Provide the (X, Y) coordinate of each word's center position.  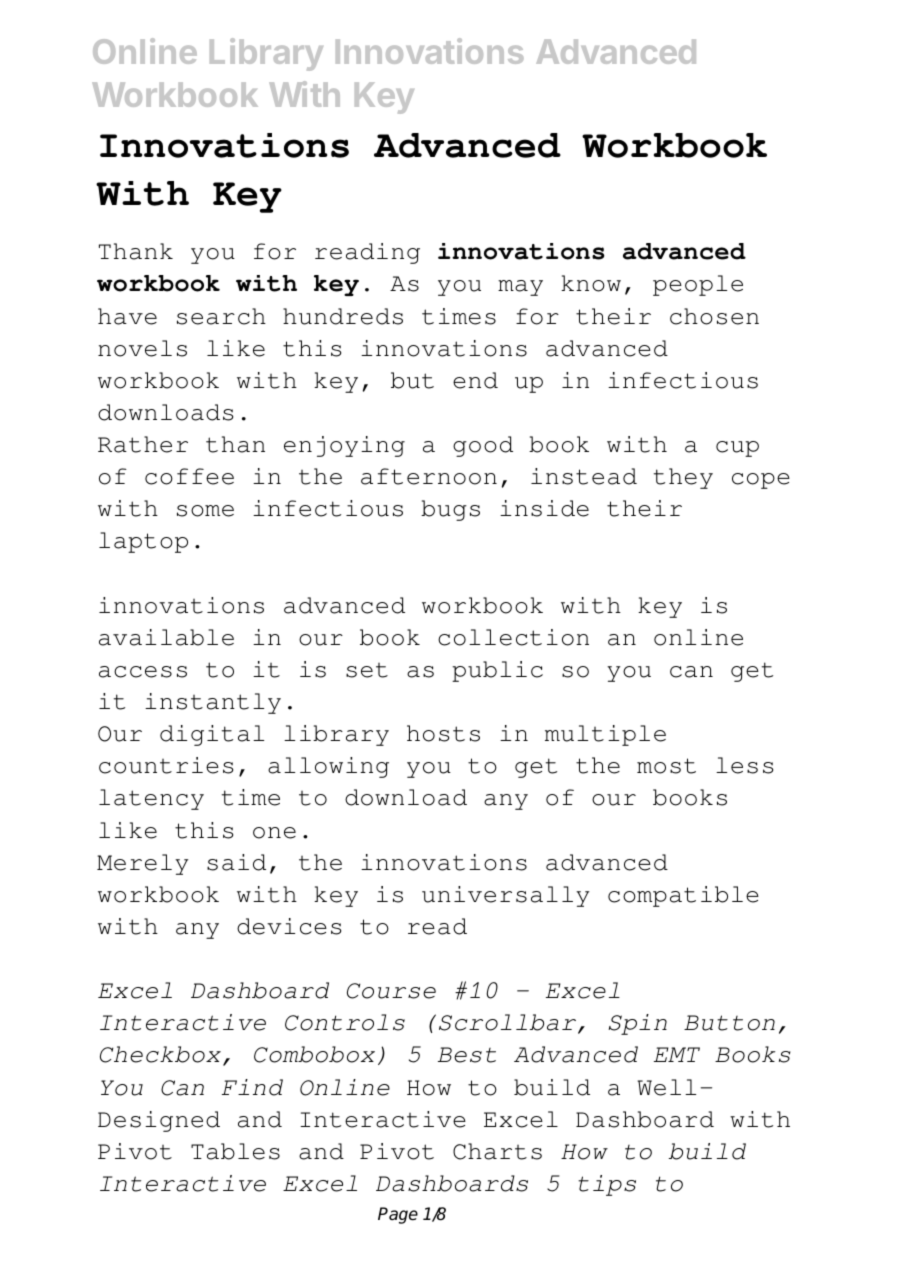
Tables (235, 1151)
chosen (714, 316)
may (520, 288)
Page (398, 1215)
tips (607, 1185)
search (221, 316)
